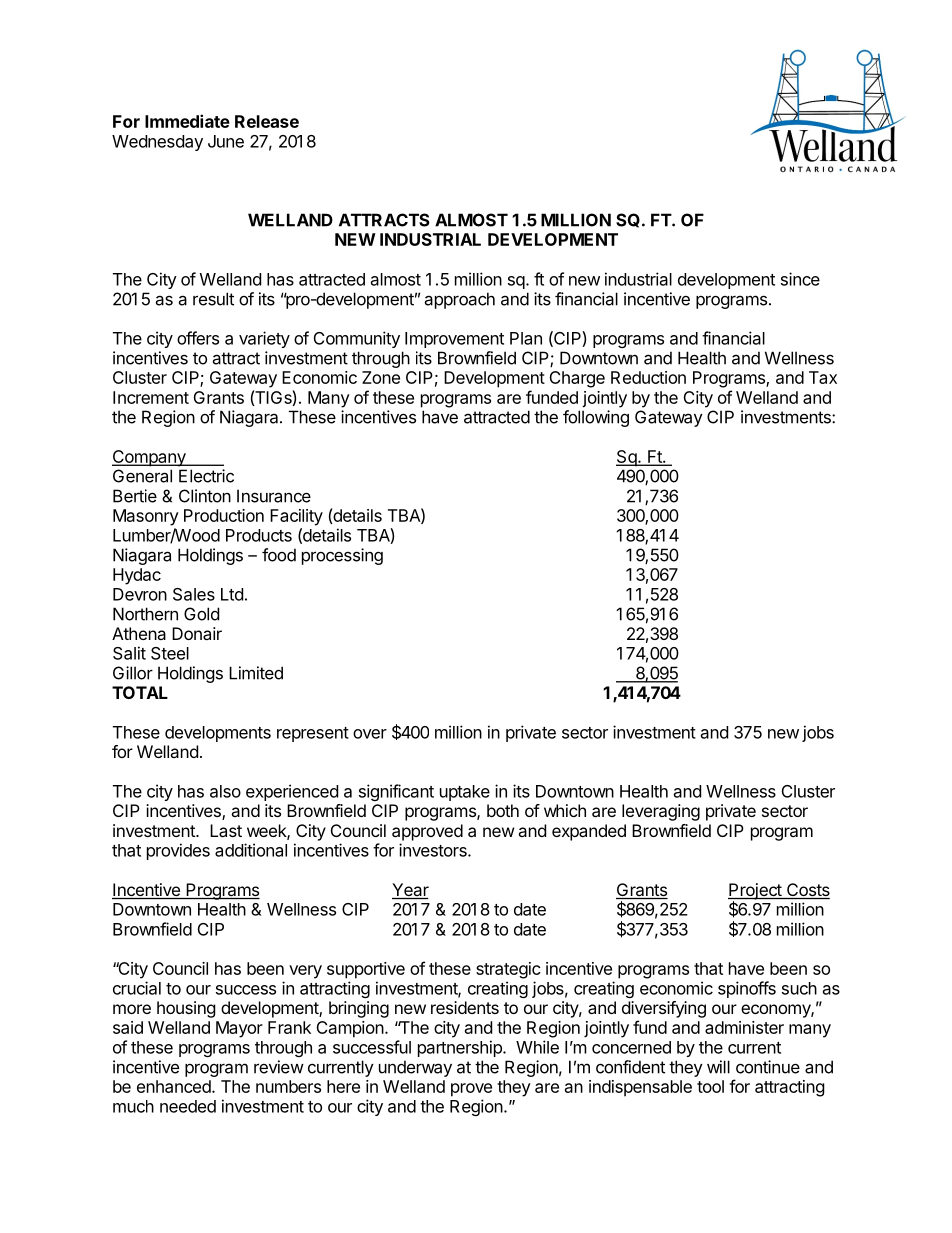 The height and width of the screenshot is (1233, 952). Describe the element at coordinates (342, 556) in the screenshot. I see `processing` at that location.
